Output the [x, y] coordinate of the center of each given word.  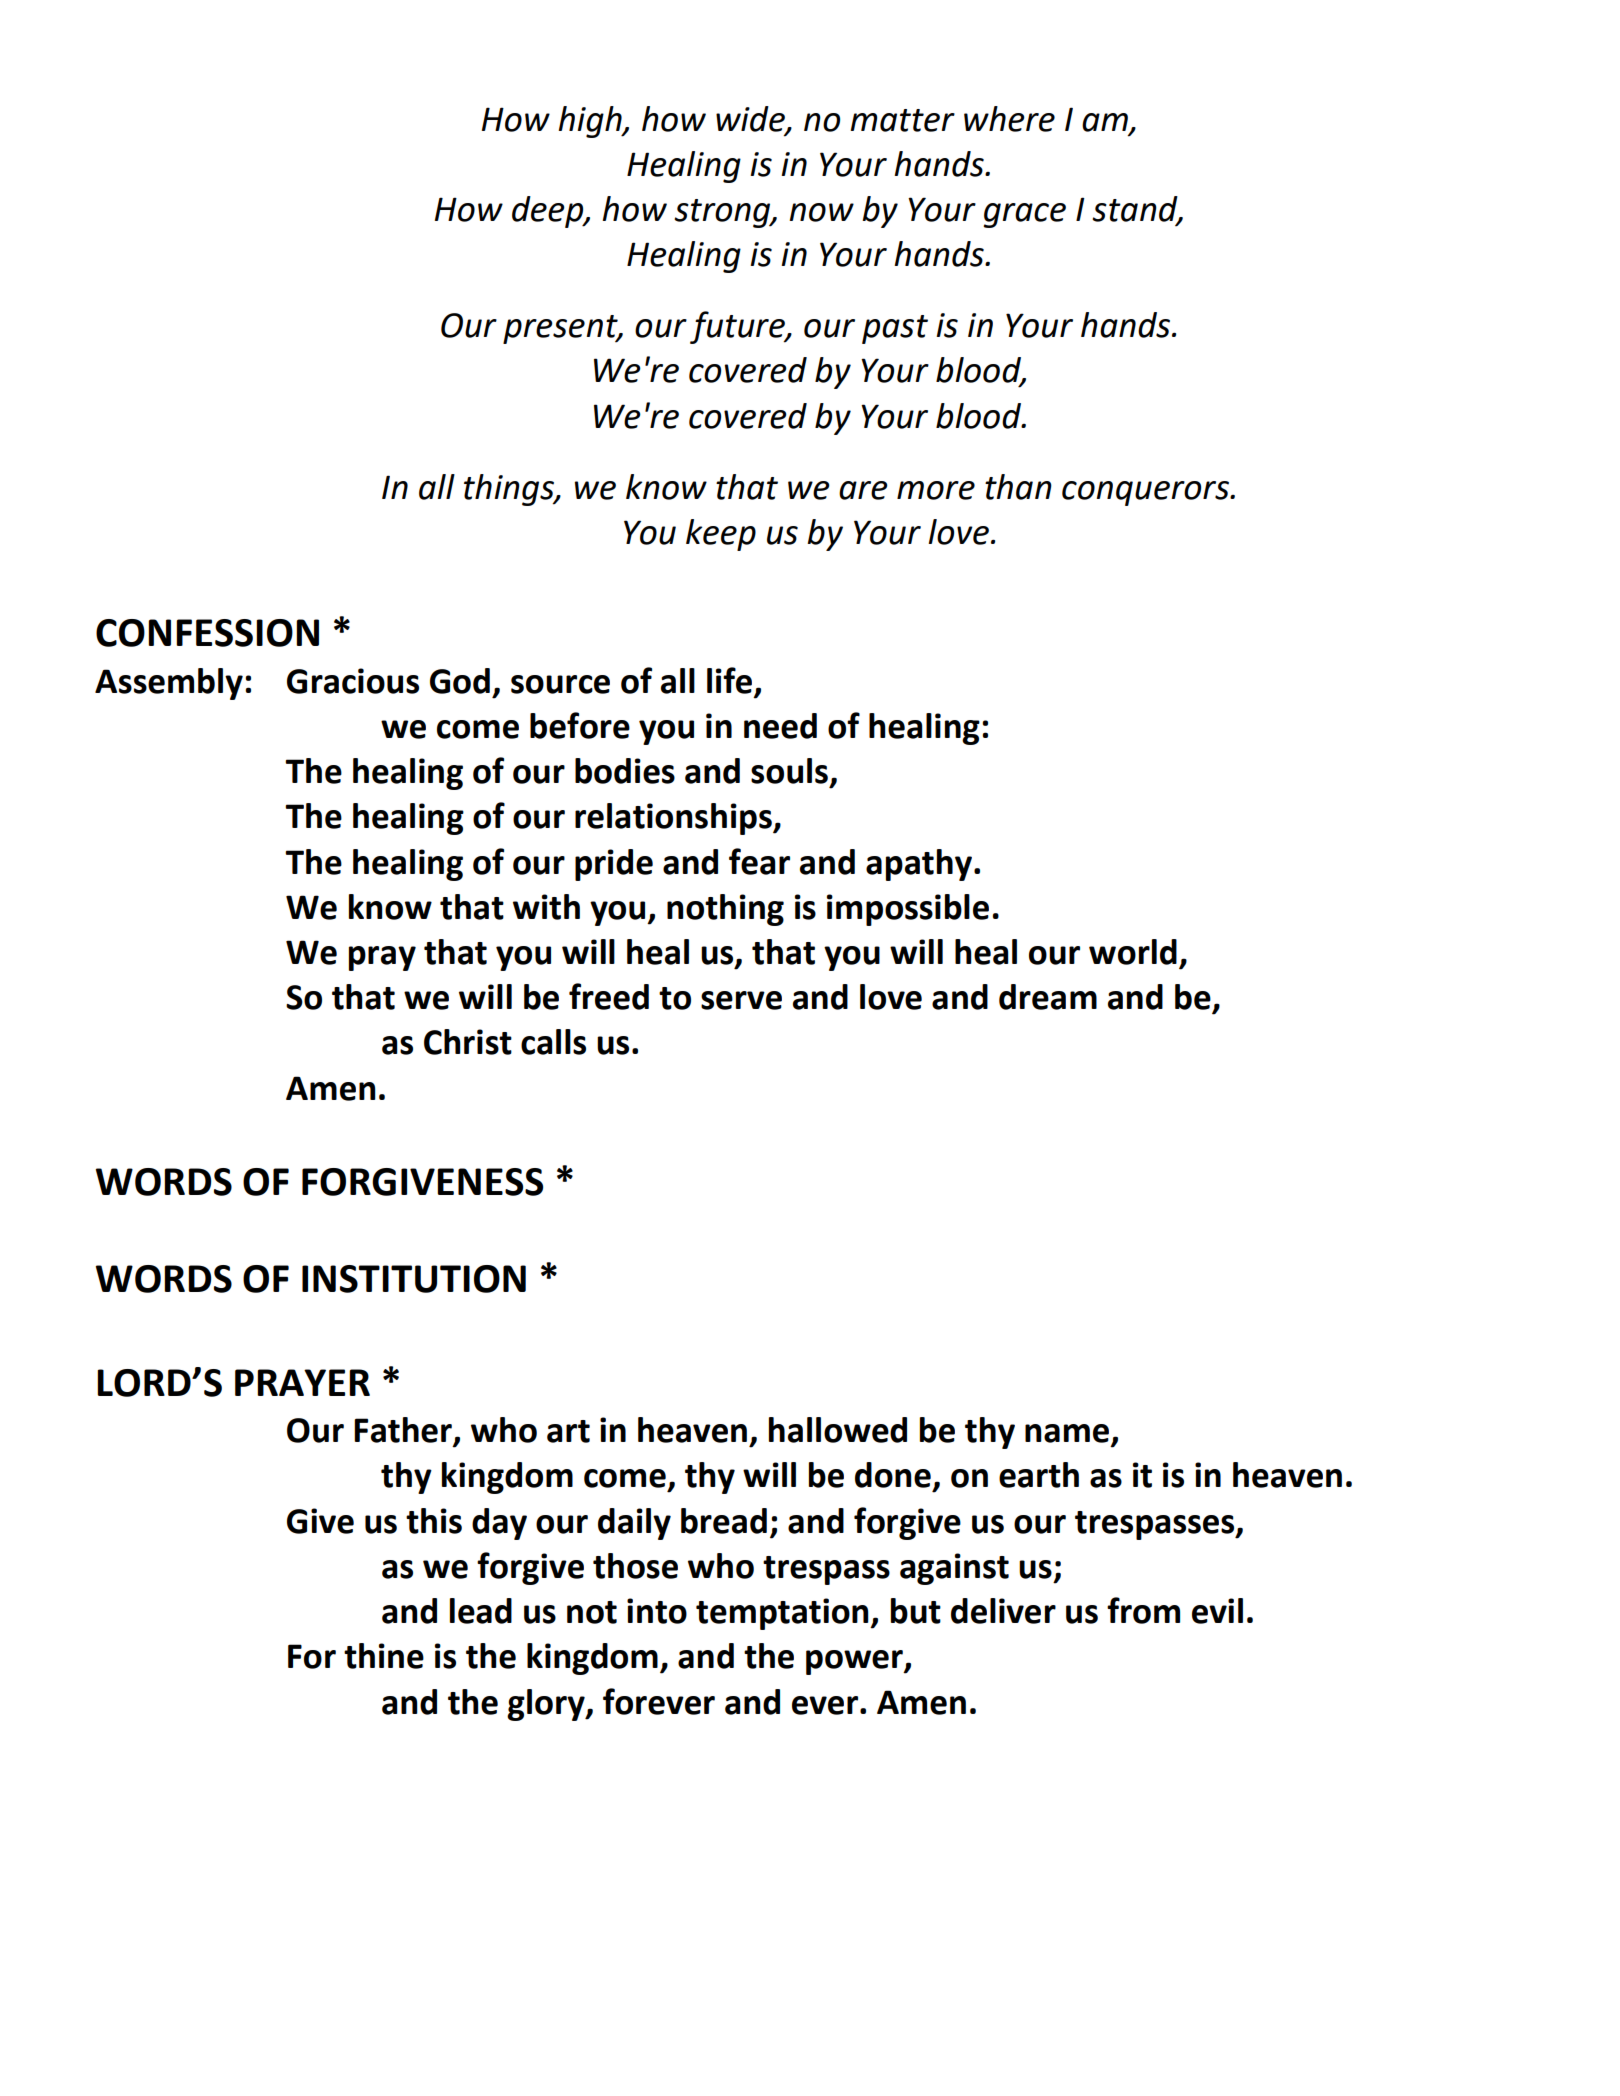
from [1143, 1610]
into [657, 1611]
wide [751, 119]
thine [384, 1656]
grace [1024, 215]
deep [549, 212]
